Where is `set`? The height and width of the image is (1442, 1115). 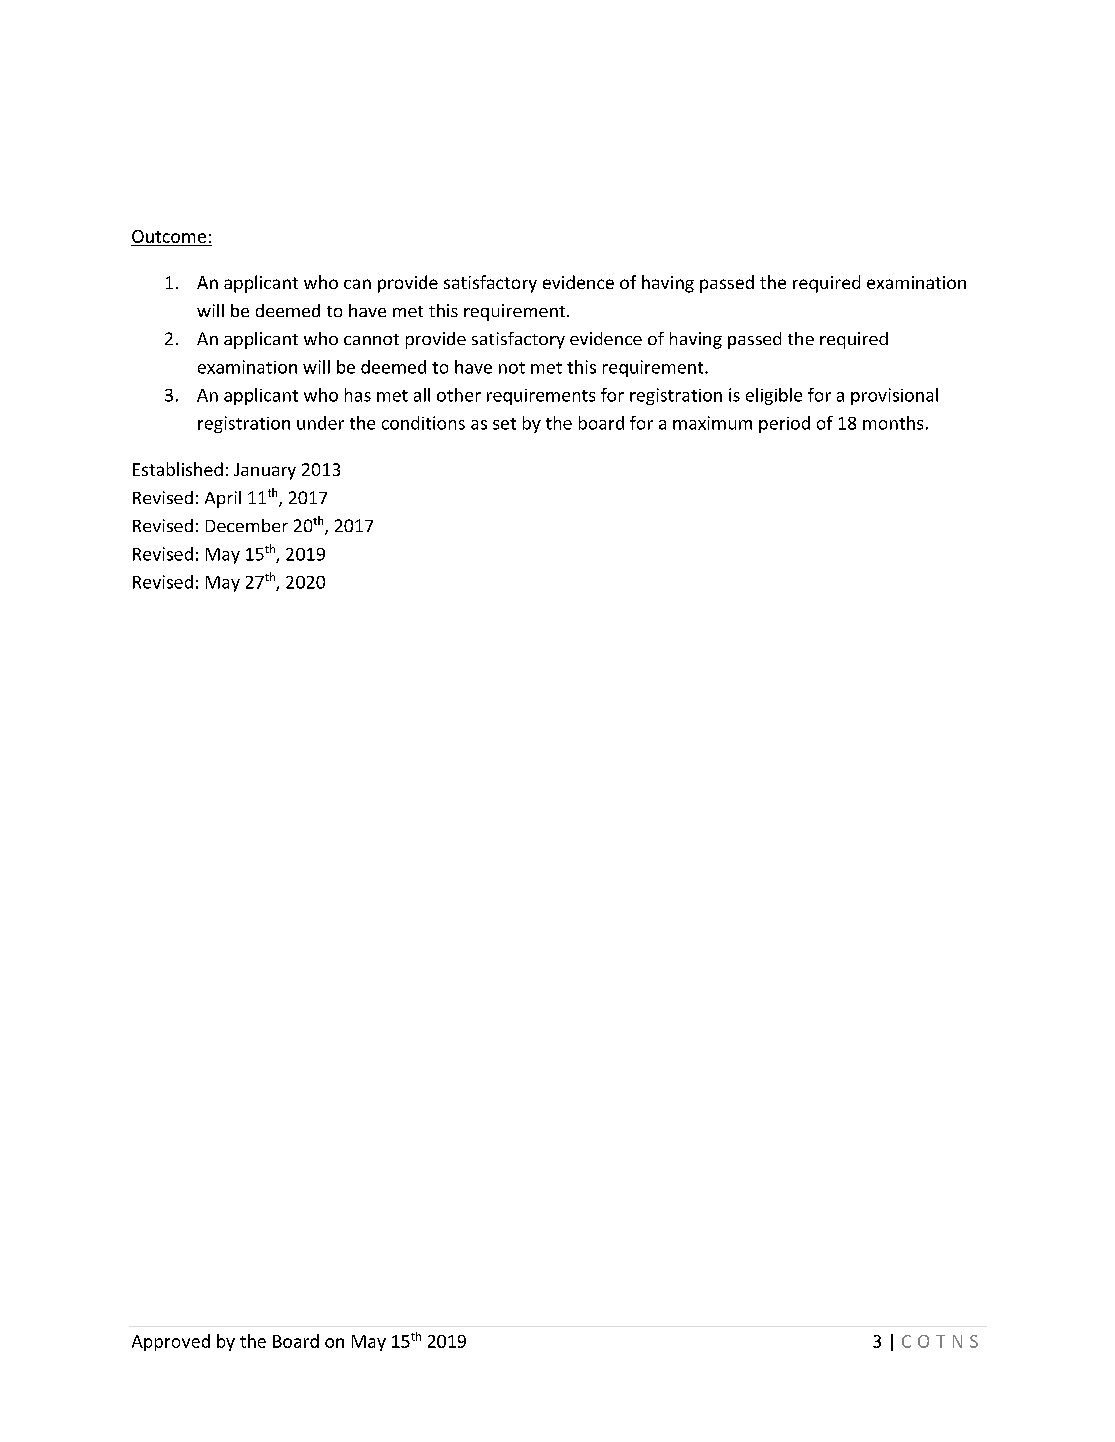
set is located at coordinates (504, 424).
